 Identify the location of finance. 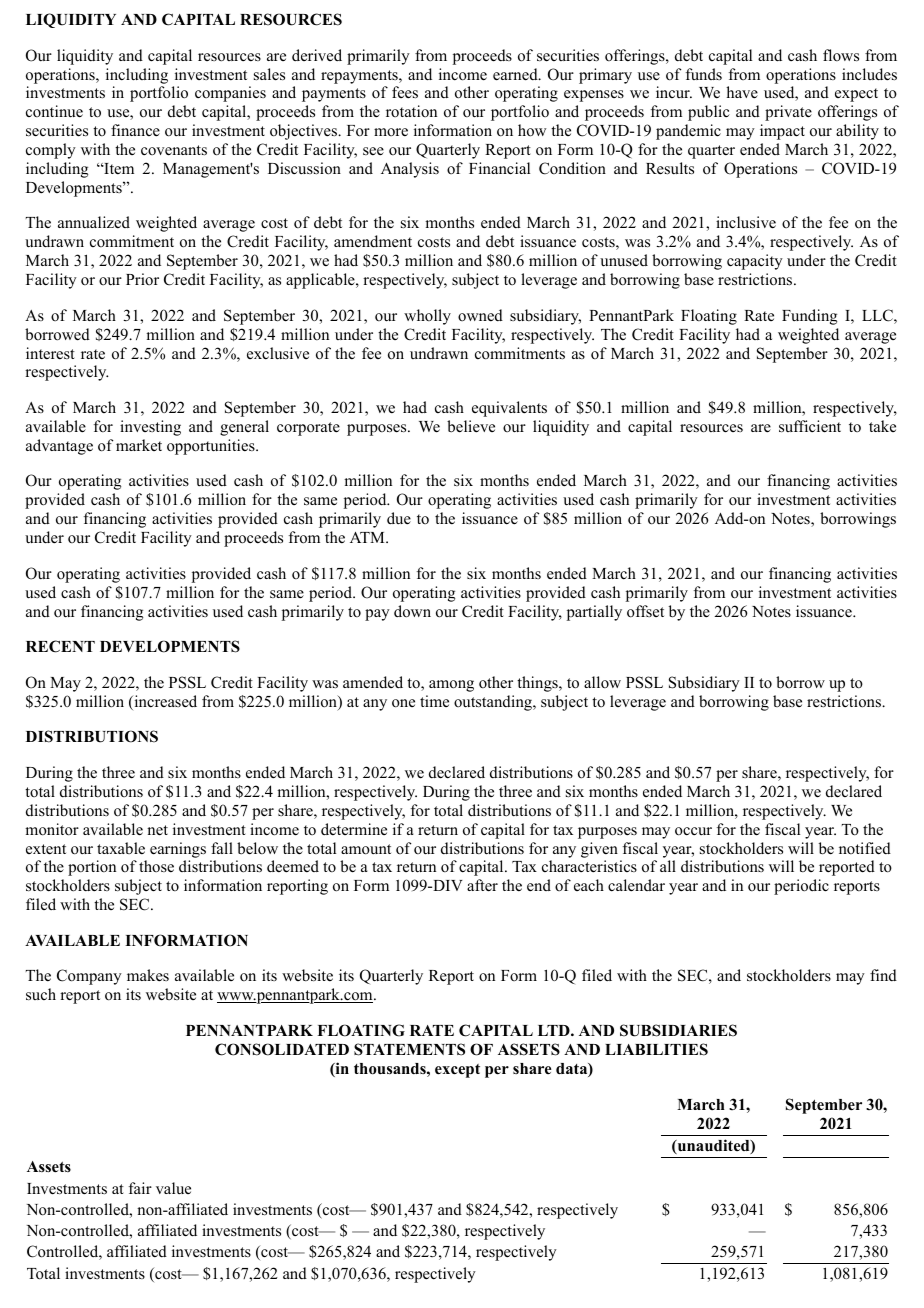
(135, 130).
